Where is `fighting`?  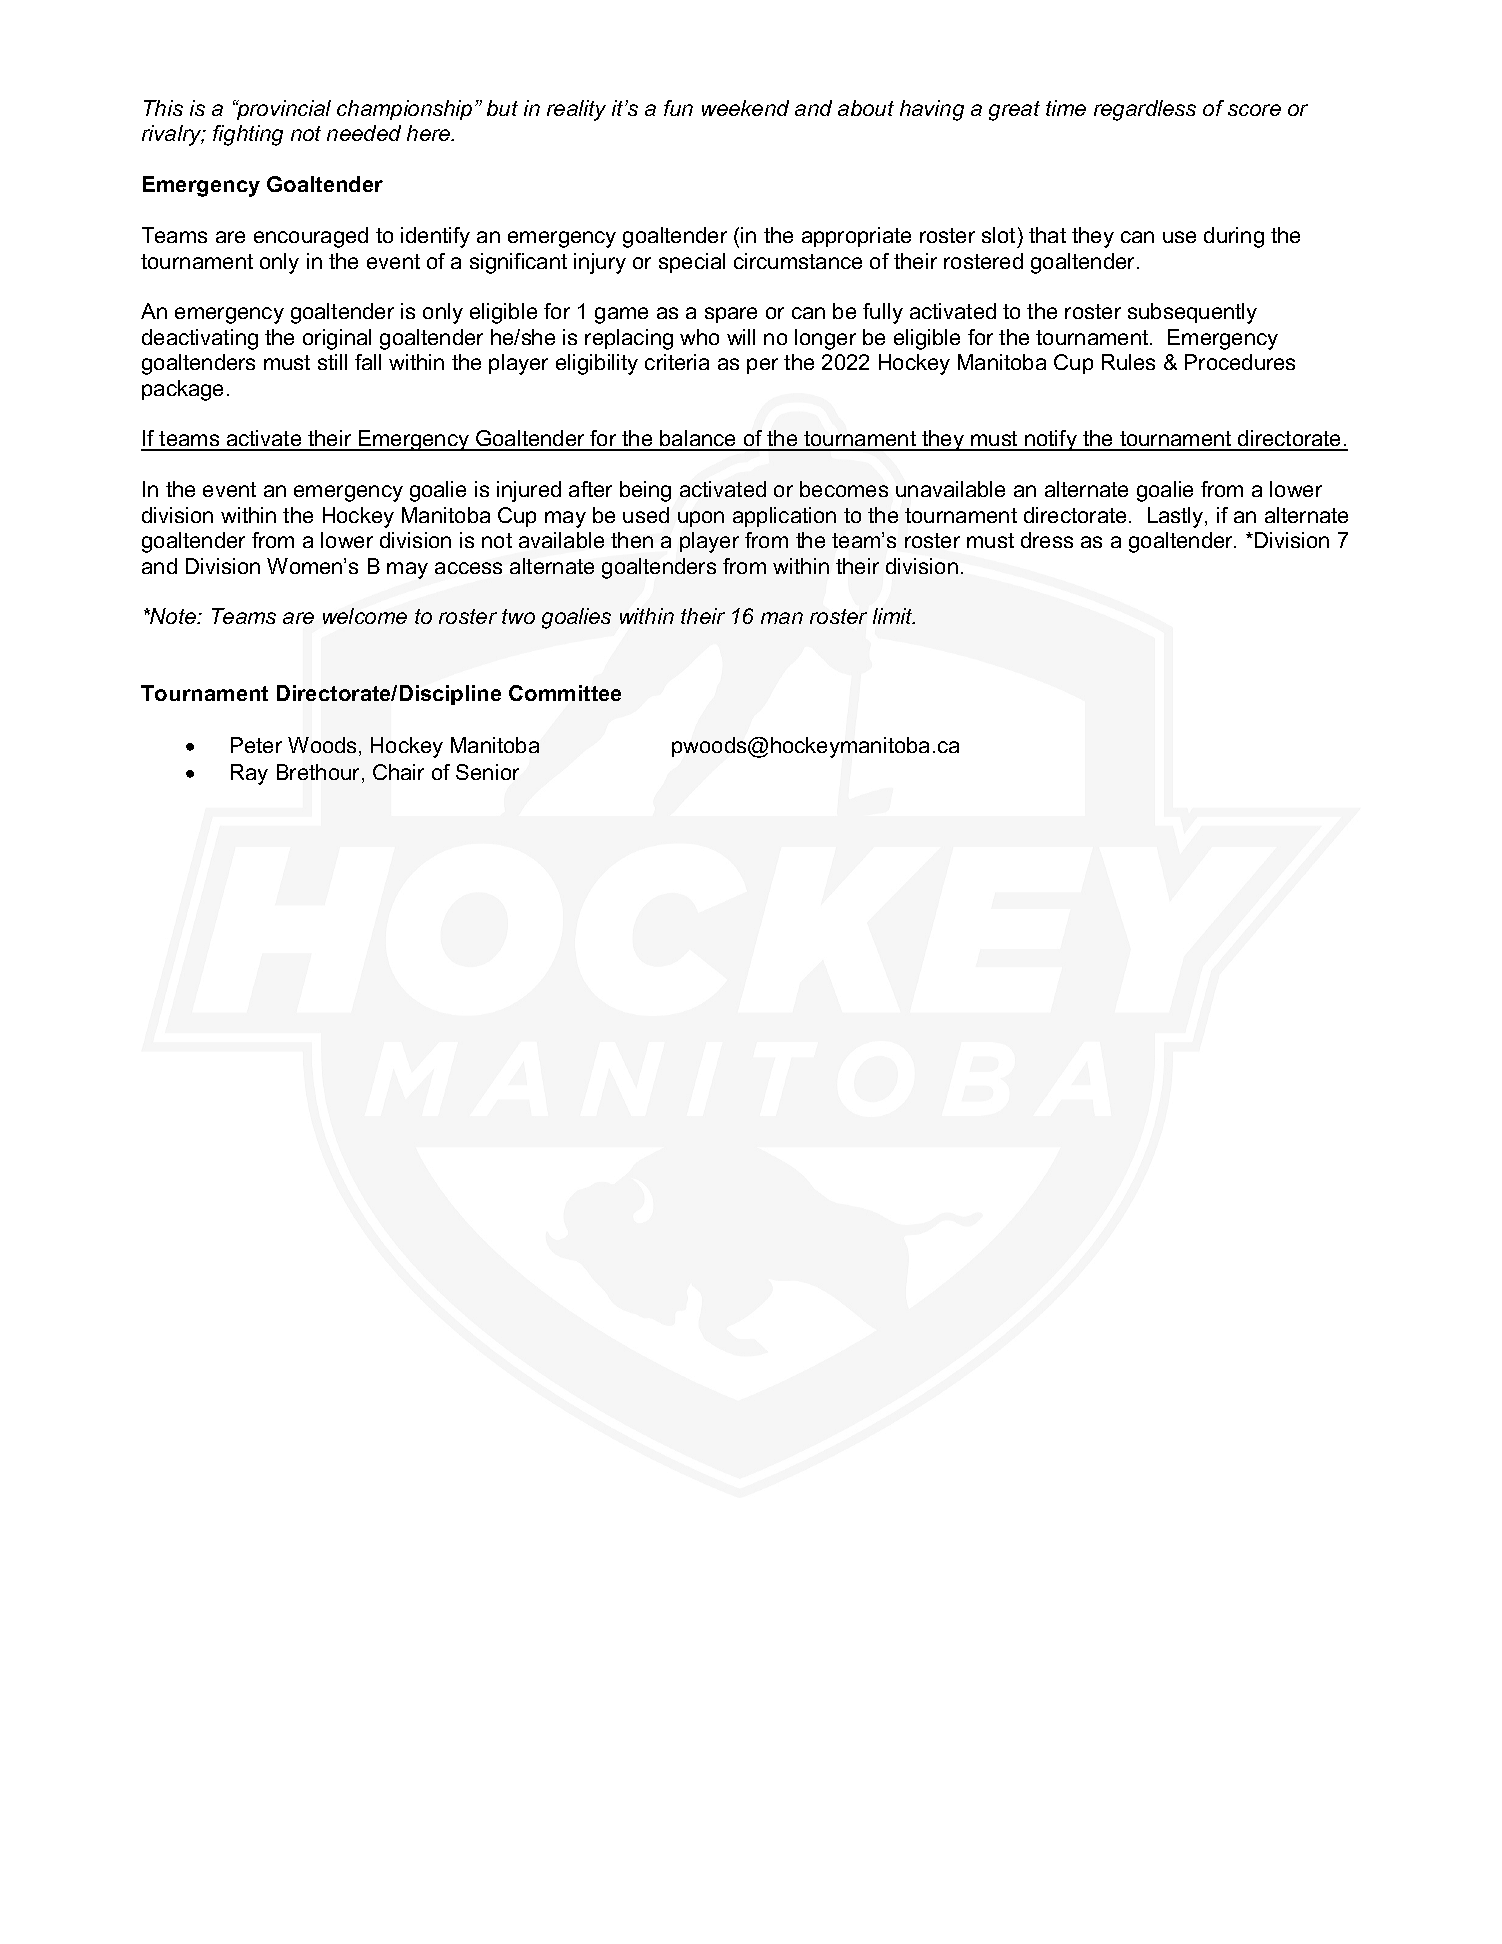 fighting is located at coordinates (248, 135).
